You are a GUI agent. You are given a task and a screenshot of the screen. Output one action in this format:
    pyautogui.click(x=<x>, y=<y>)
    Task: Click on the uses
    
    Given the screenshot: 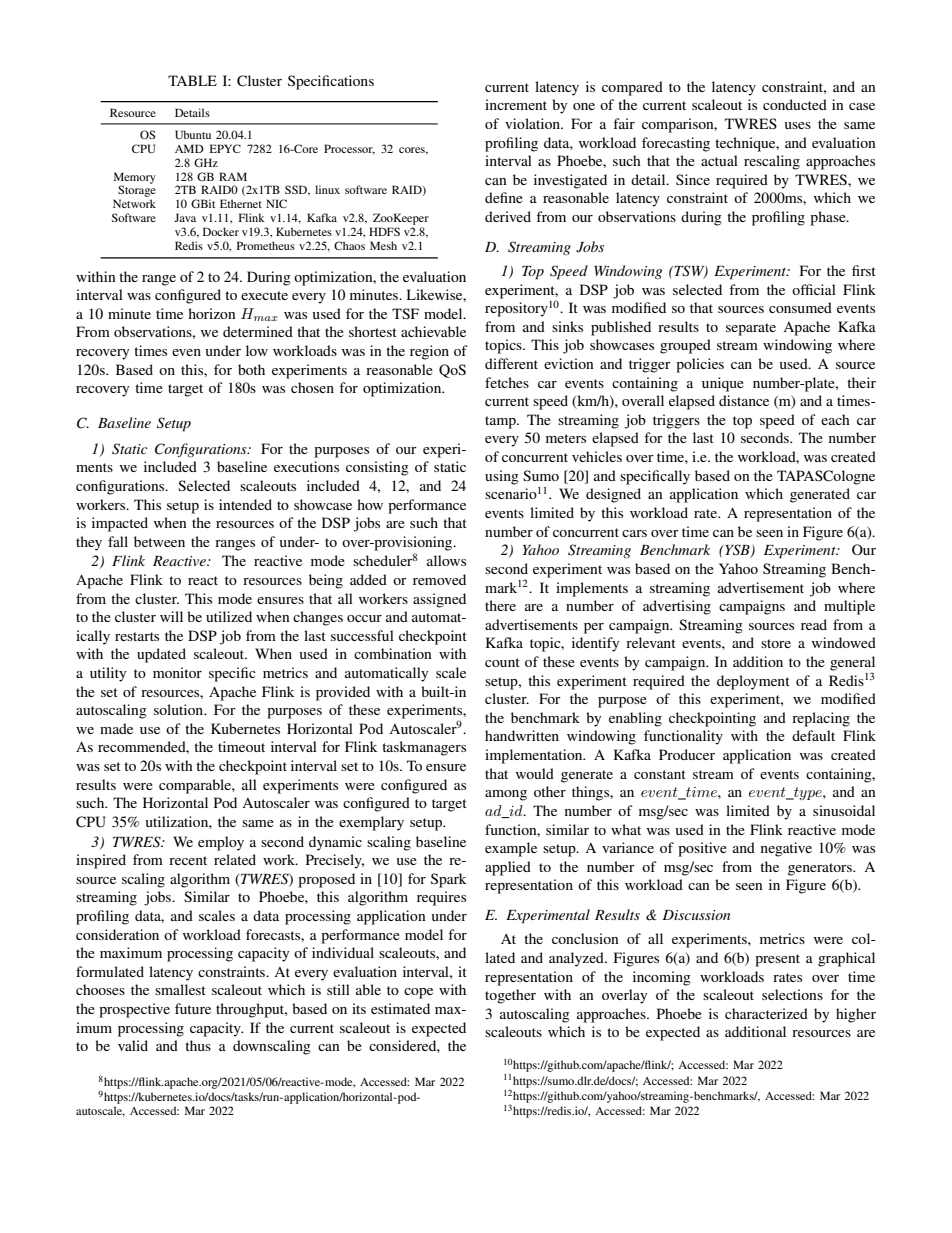 What is the action you would take?
    pyautogui.click(x=798, y=125)
